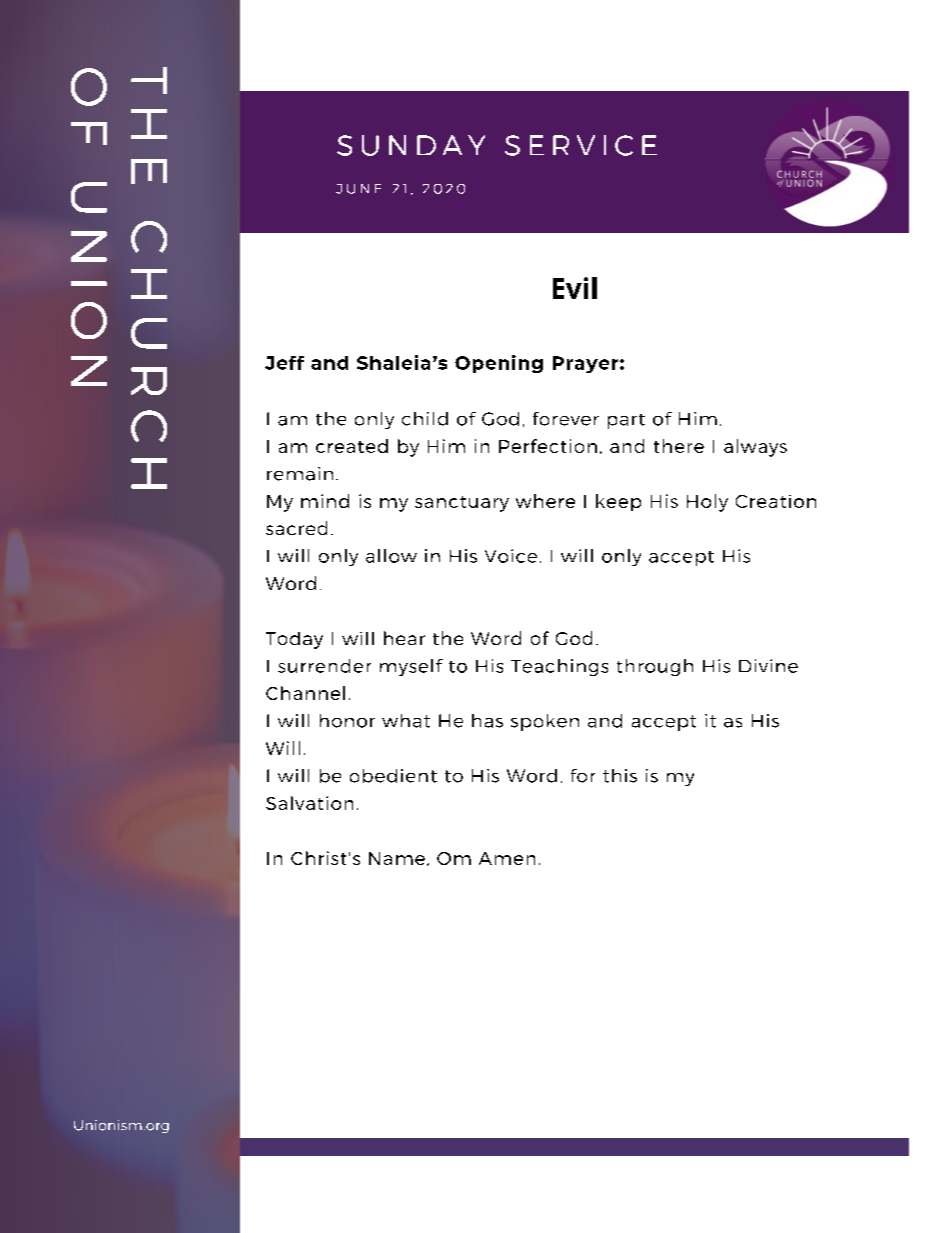 The image size is (952, 1233). What do you see at coordinates (707, 503) in the screenshot?
I see `Holy` at bounding box center [707, 503].
